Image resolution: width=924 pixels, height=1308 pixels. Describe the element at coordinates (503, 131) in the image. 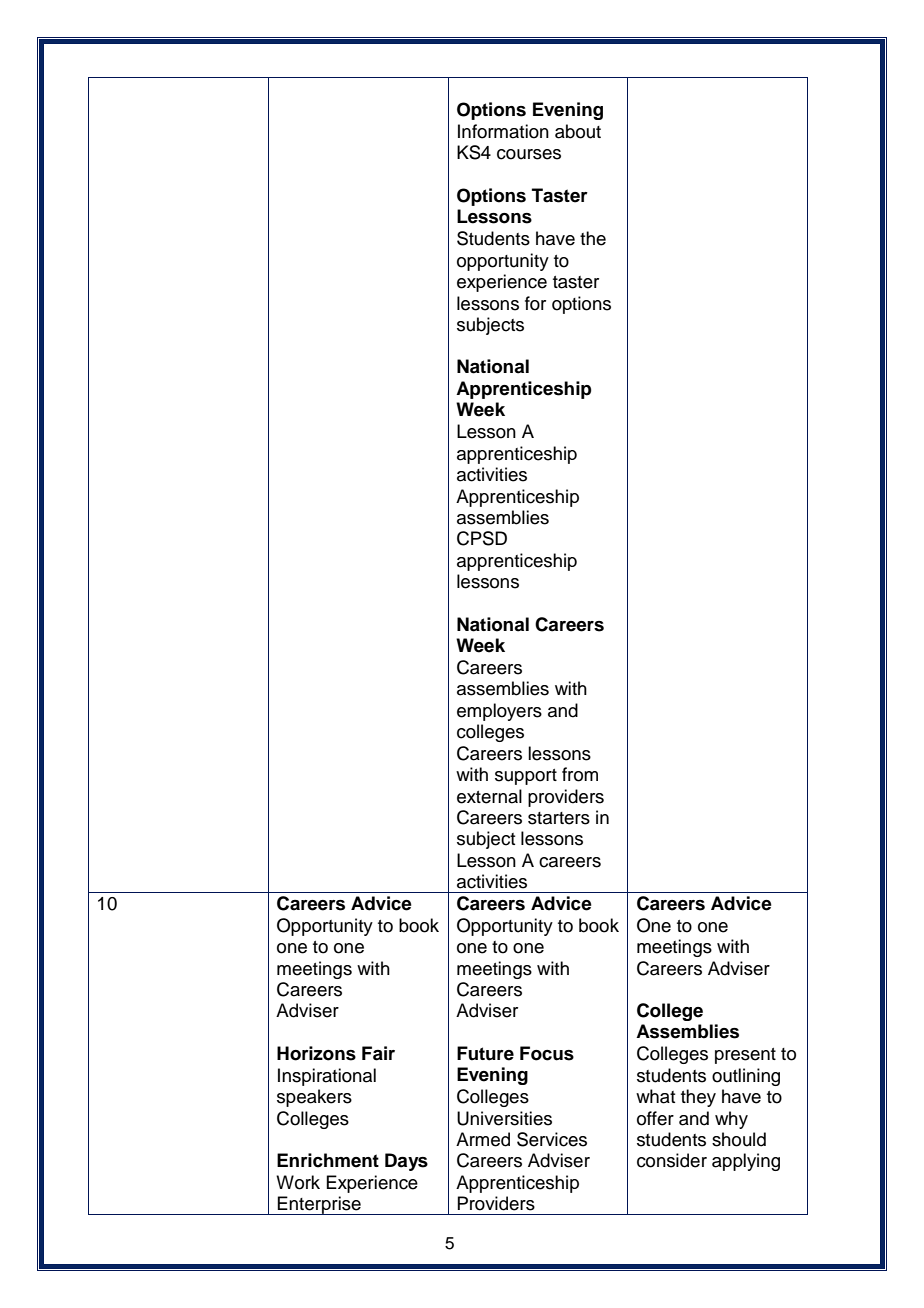

I see `Information` at that location.
